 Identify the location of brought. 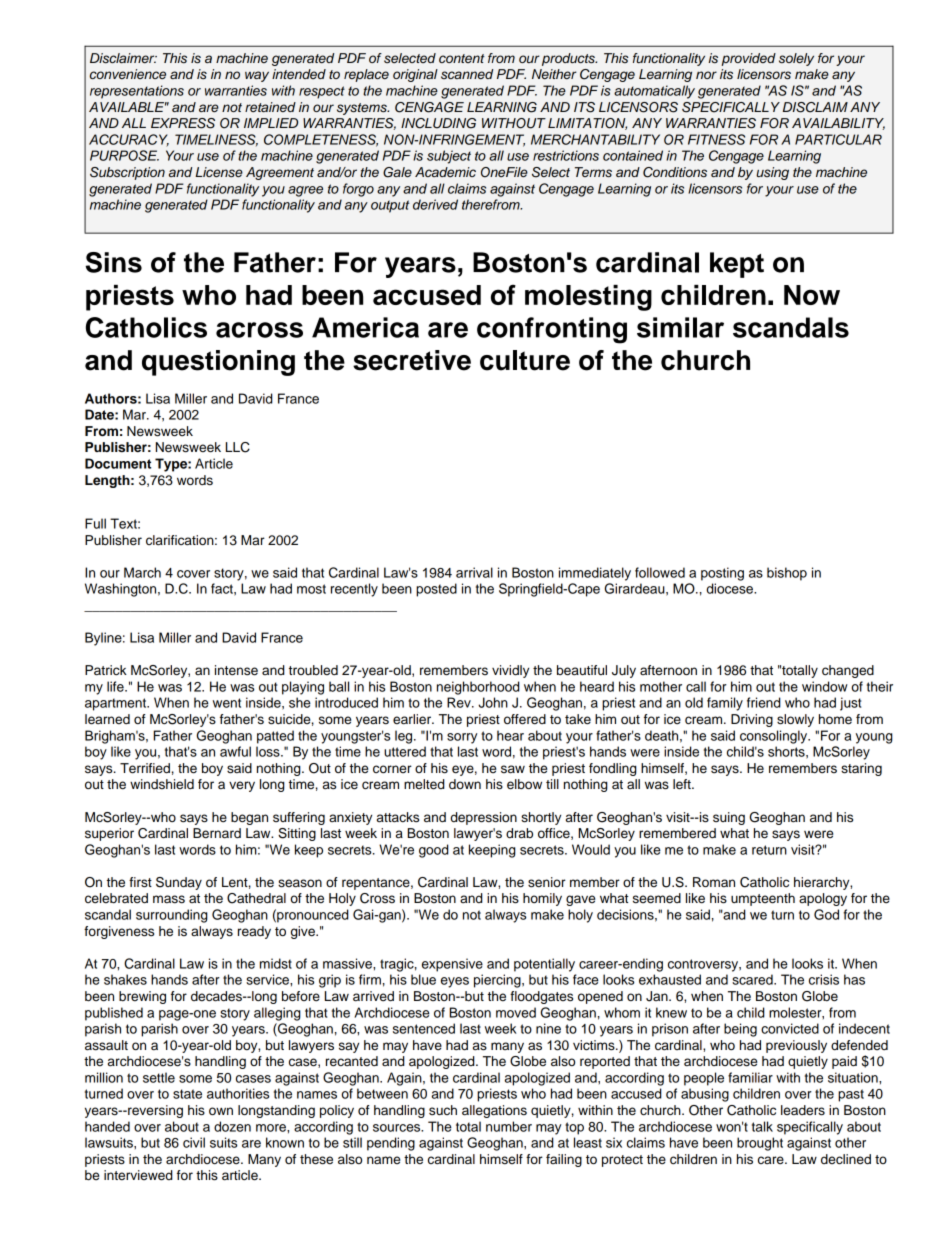
(760, 1144).
